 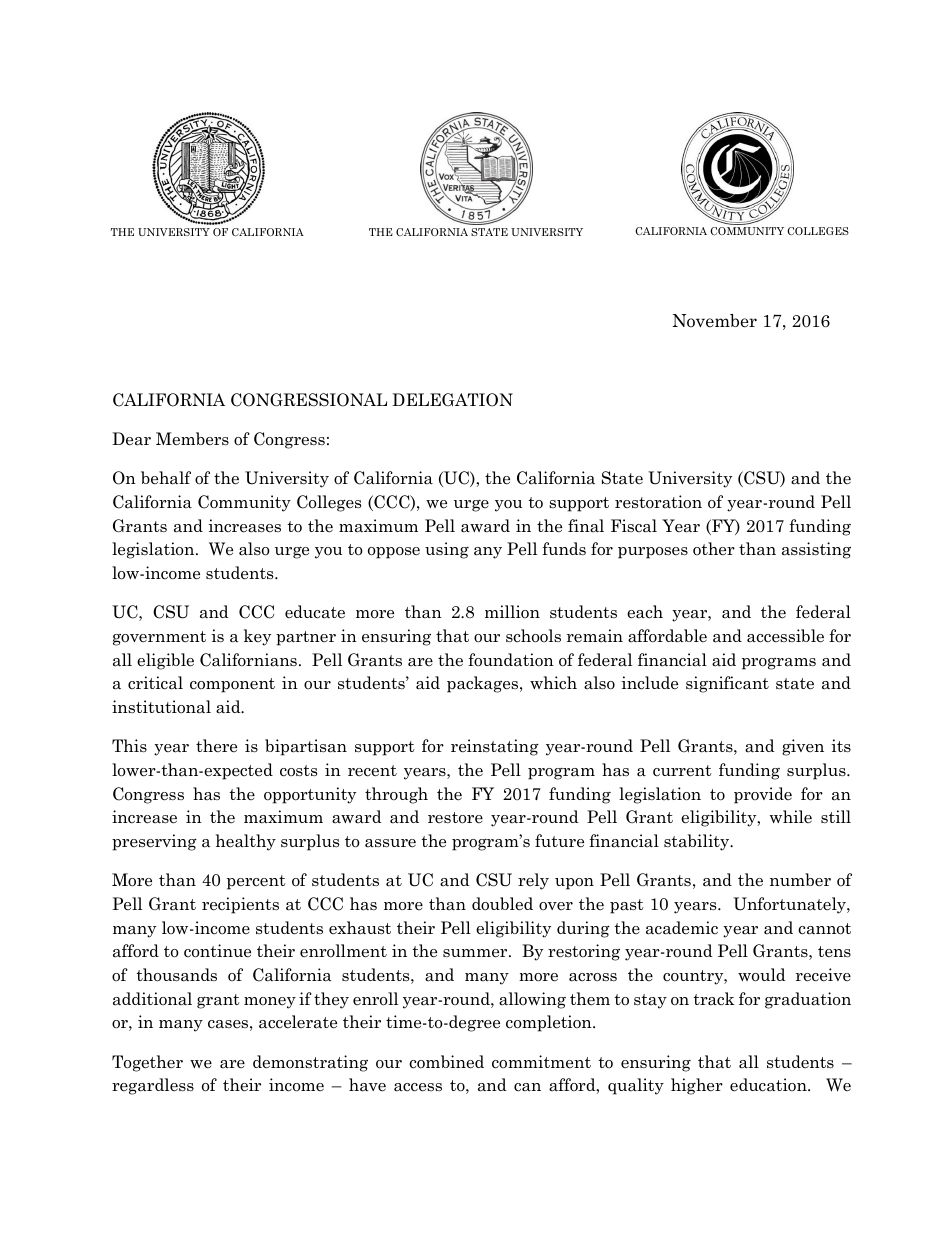 I want to click on restore, so click(x=455, y=818).
